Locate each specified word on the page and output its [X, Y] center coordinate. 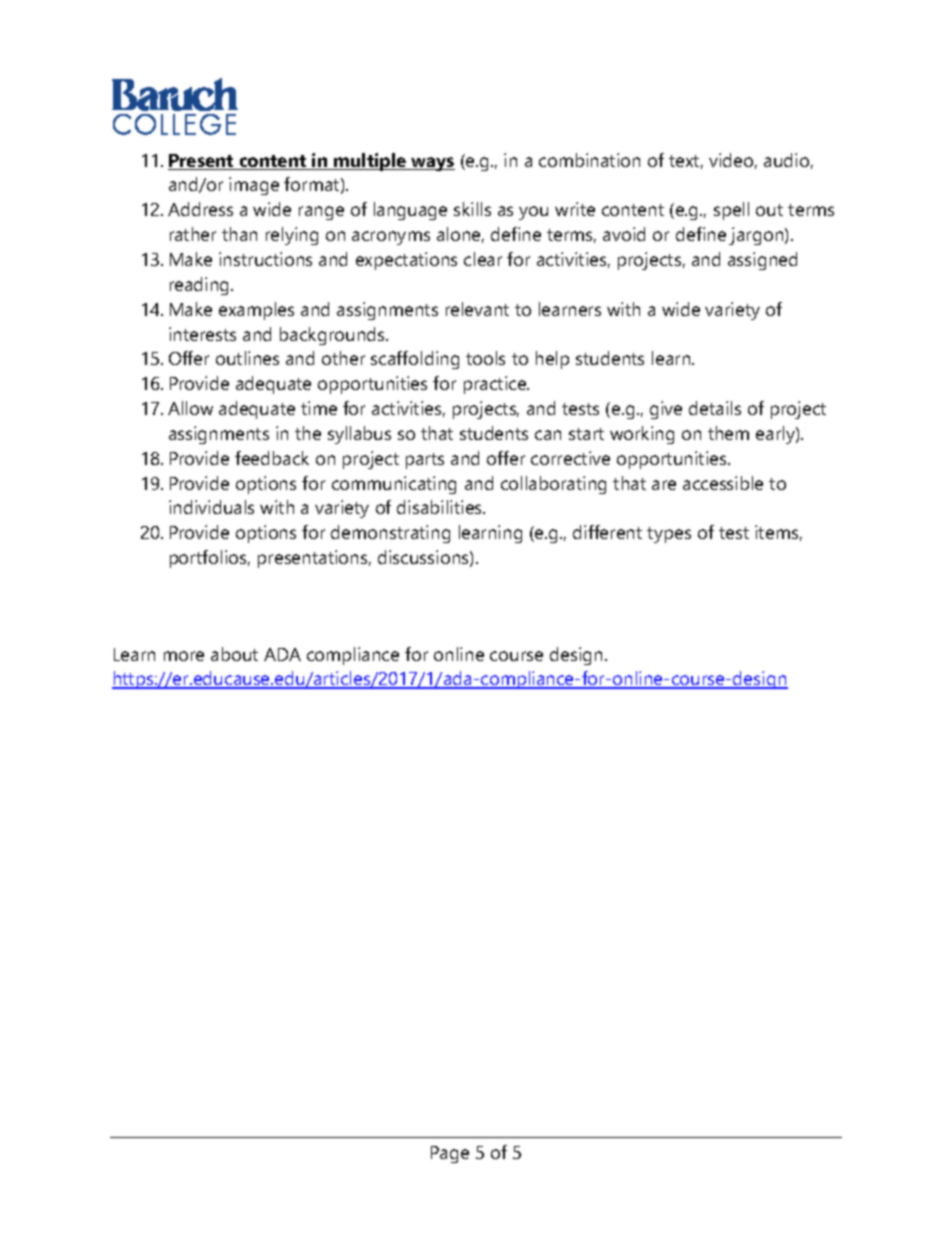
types [669, 535]
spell [731, 211]
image [254, 186]
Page [450, 1154]
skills [472, 209]
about [234, 654]
